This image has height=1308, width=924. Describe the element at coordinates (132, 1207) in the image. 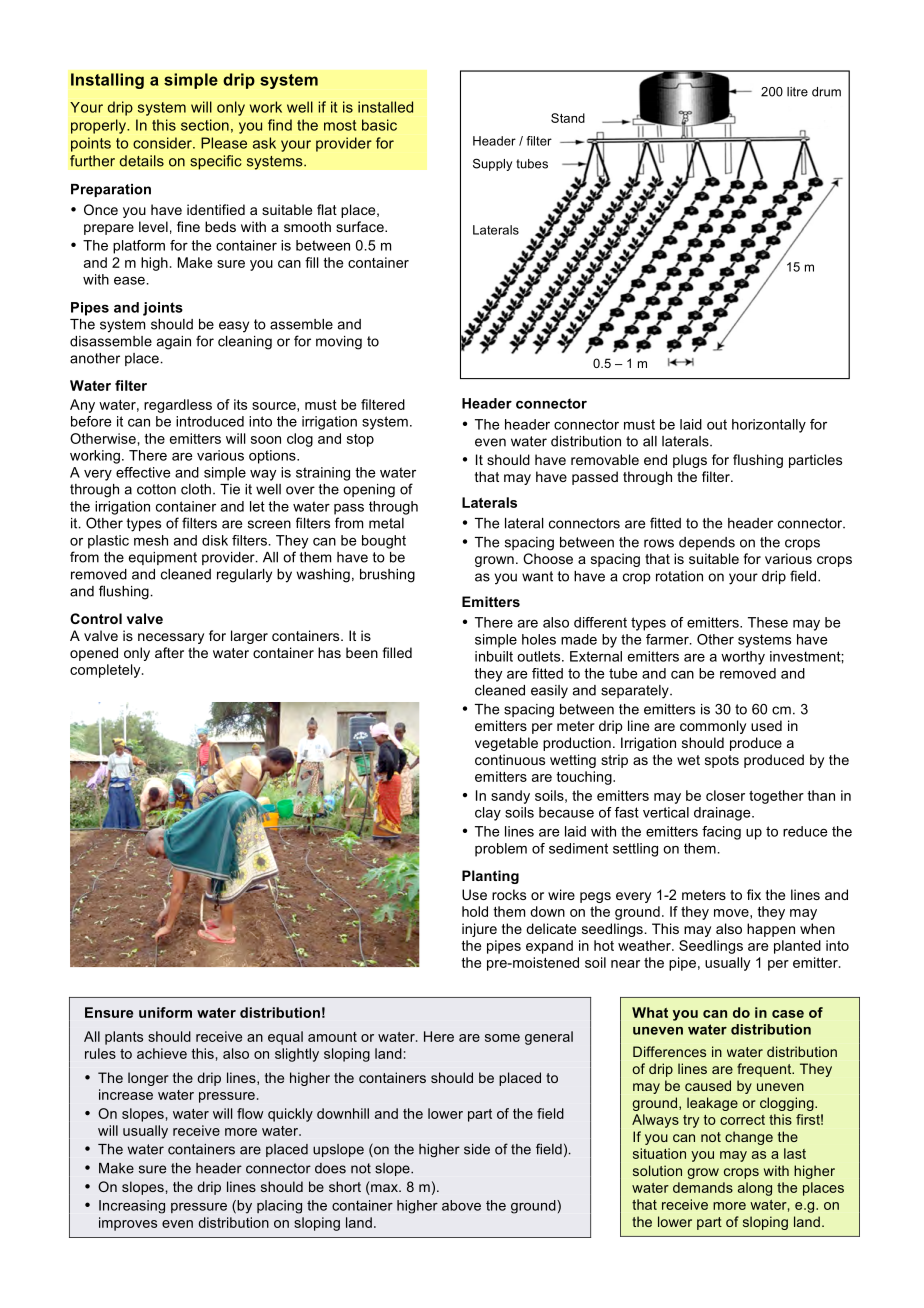

I see `Increasing` at that location.
